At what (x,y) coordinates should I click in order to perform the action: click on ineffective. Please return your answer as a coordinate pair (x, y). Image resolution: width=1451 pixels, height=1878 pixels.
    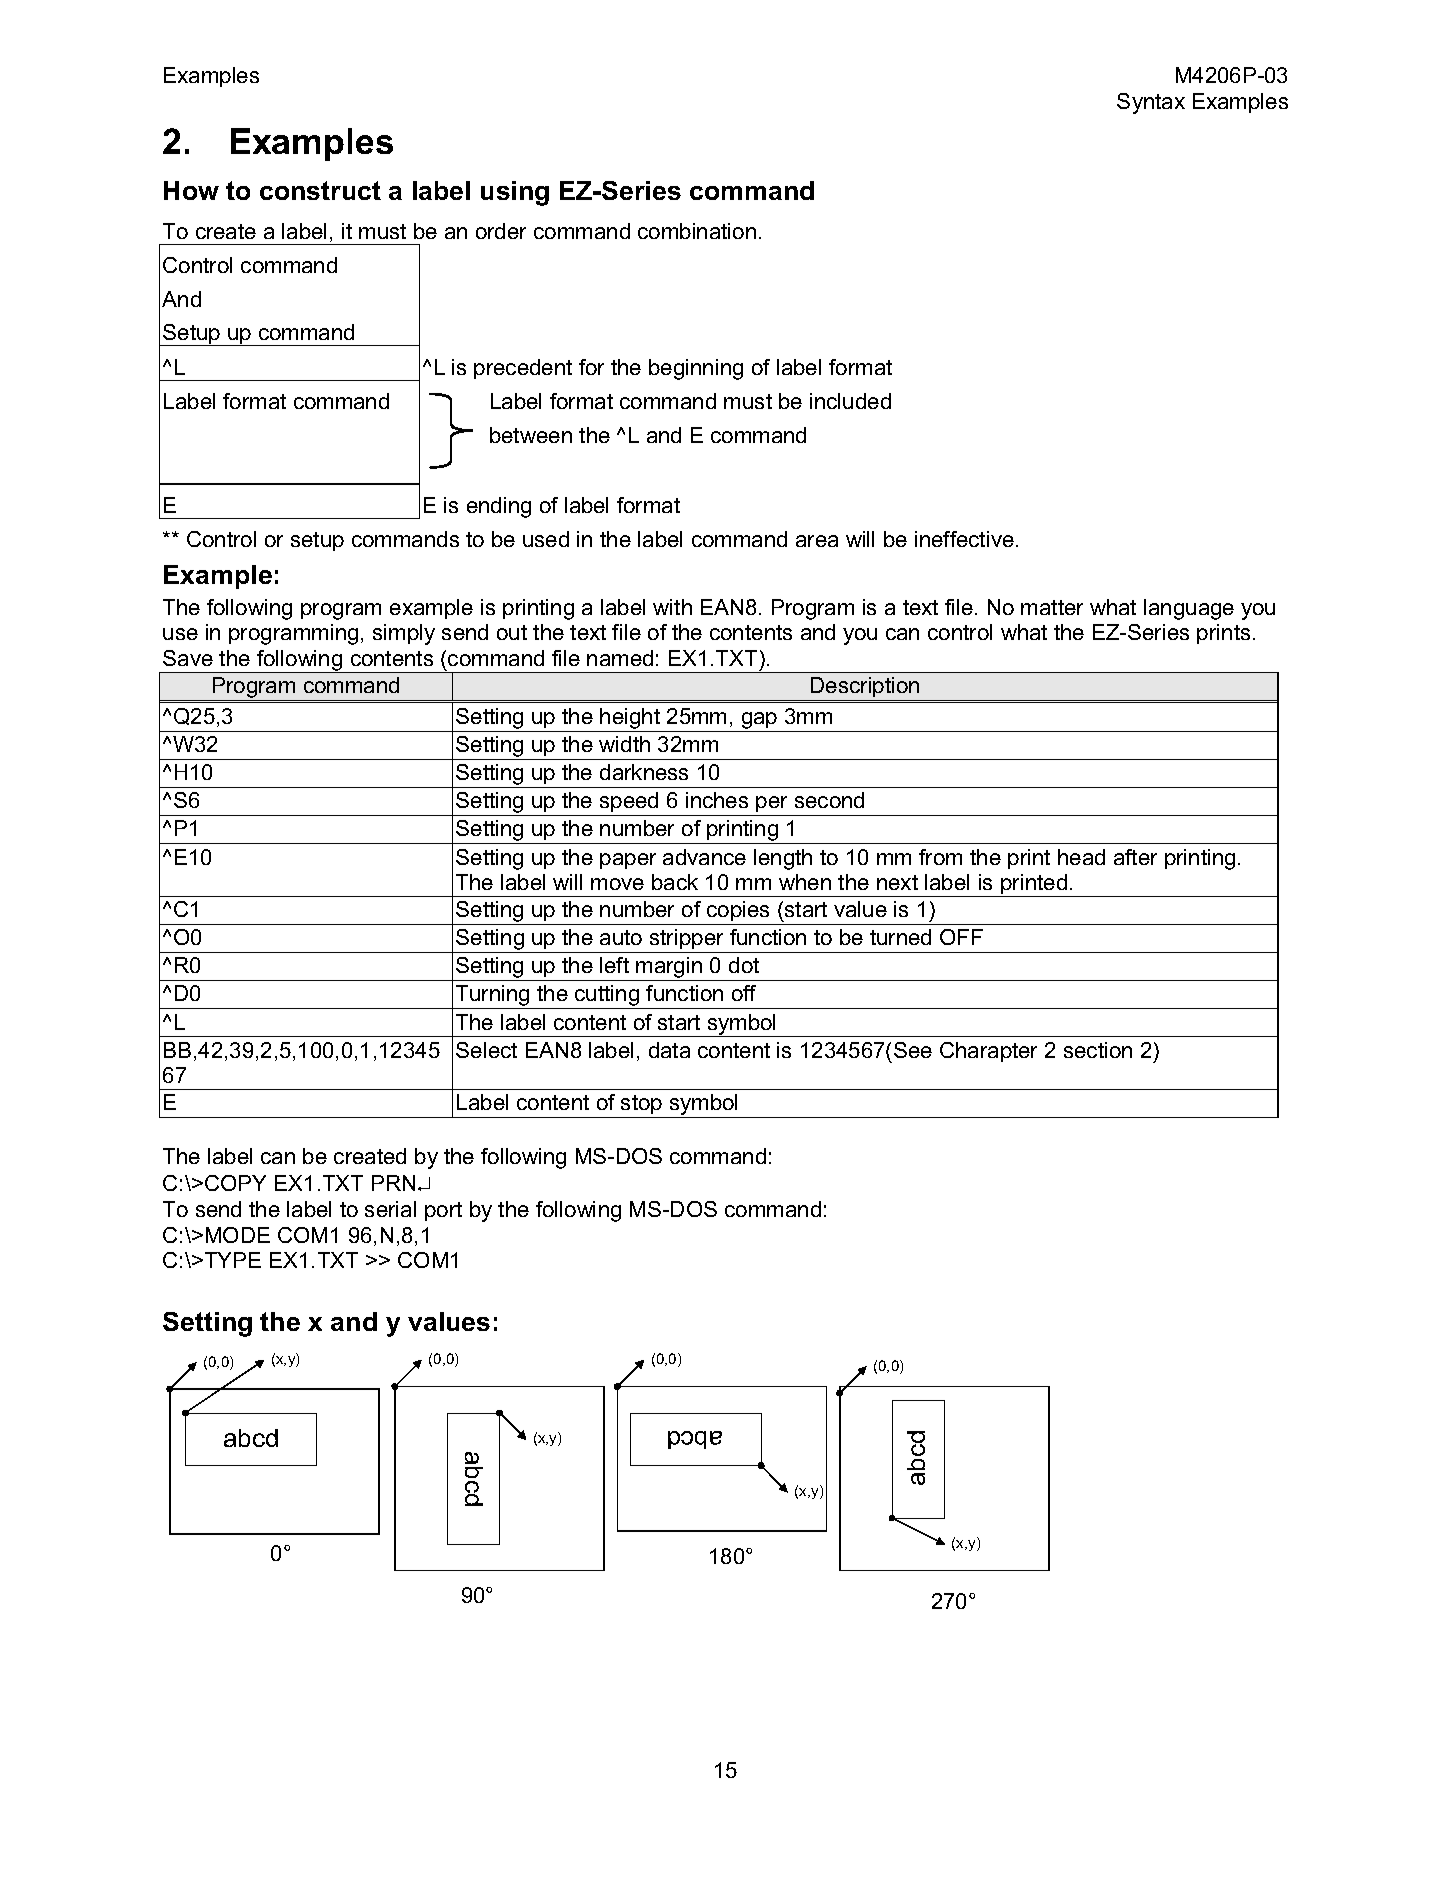
    Looking at the image, I should click on (964, 539).
